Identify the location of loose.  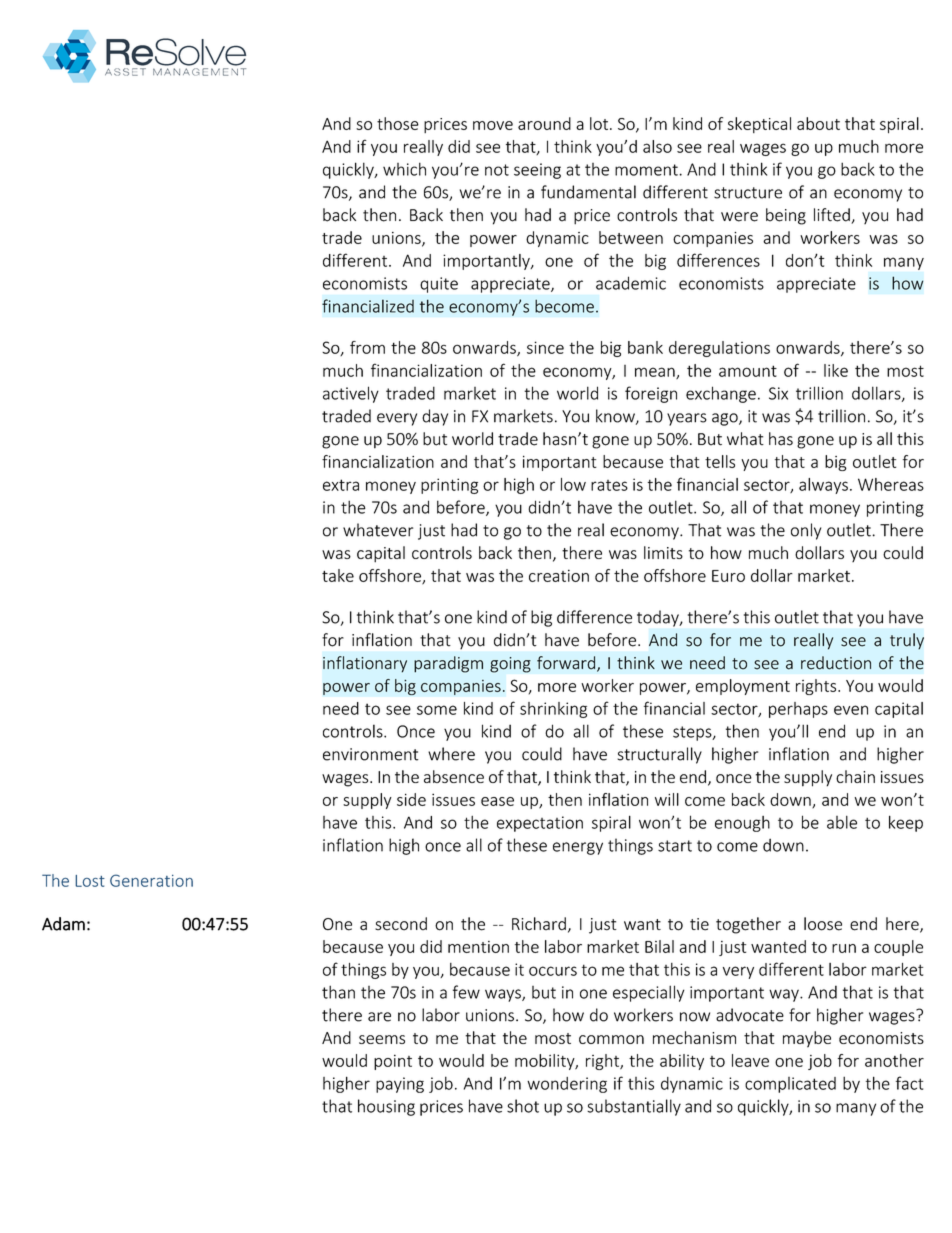
(823, 924).
